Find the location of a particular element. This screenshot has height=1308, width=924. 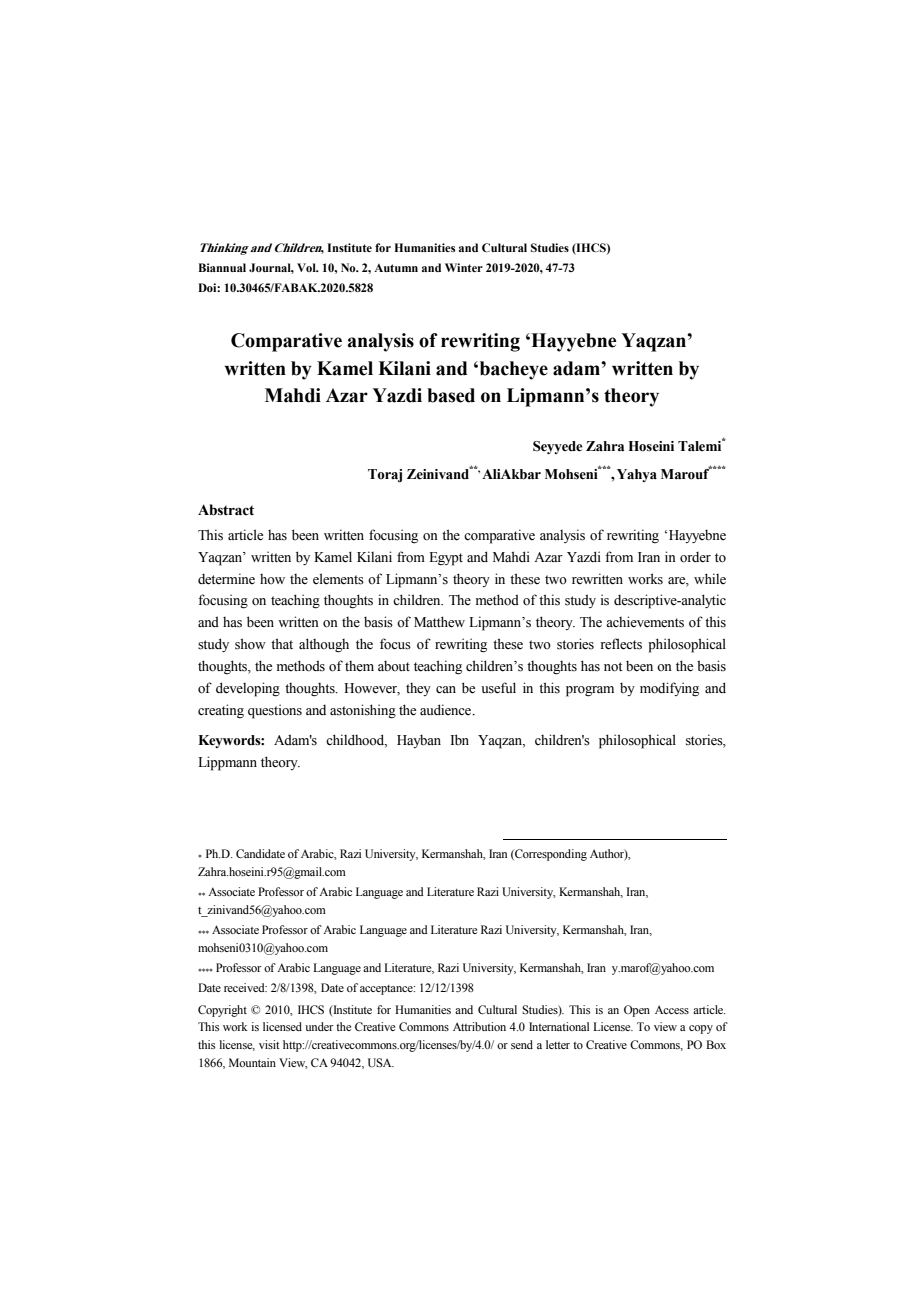

Vol is located at coordinates (307, 267).
